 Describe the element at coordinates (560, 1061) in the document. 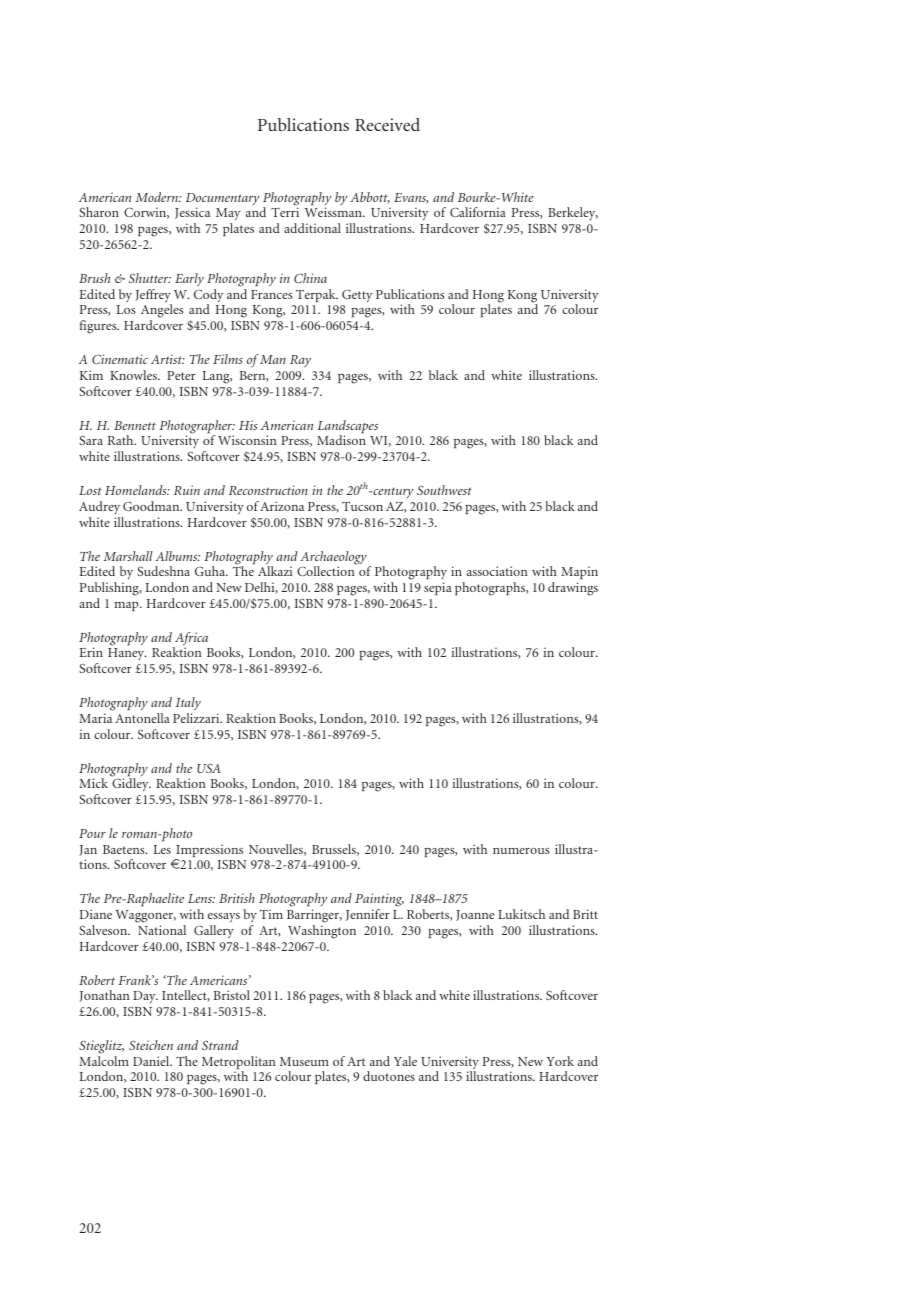

I see `York` at that location.
